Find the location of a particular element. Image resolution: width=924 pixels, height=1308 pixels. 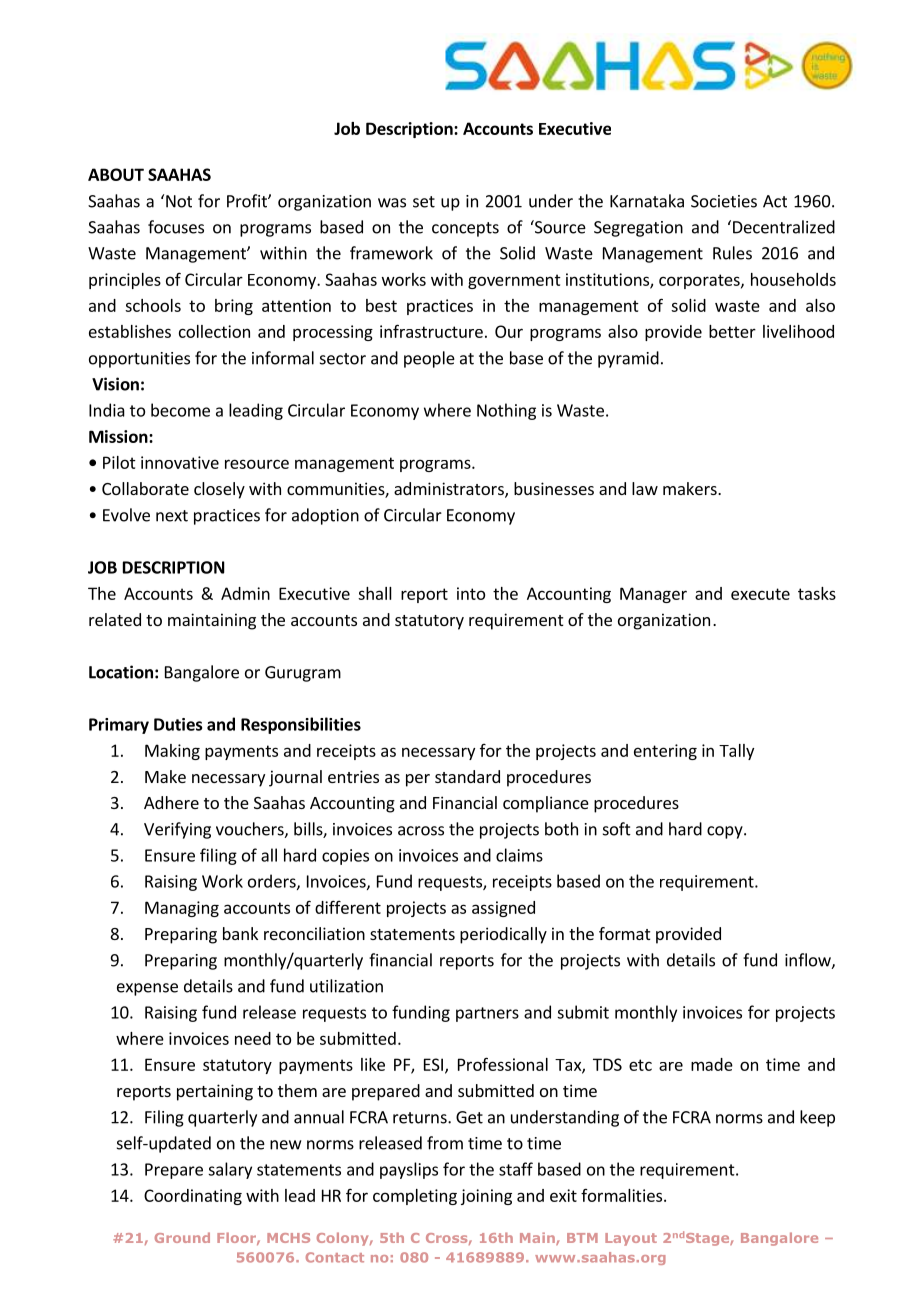

Managing is located at coordinates (182, 909).
